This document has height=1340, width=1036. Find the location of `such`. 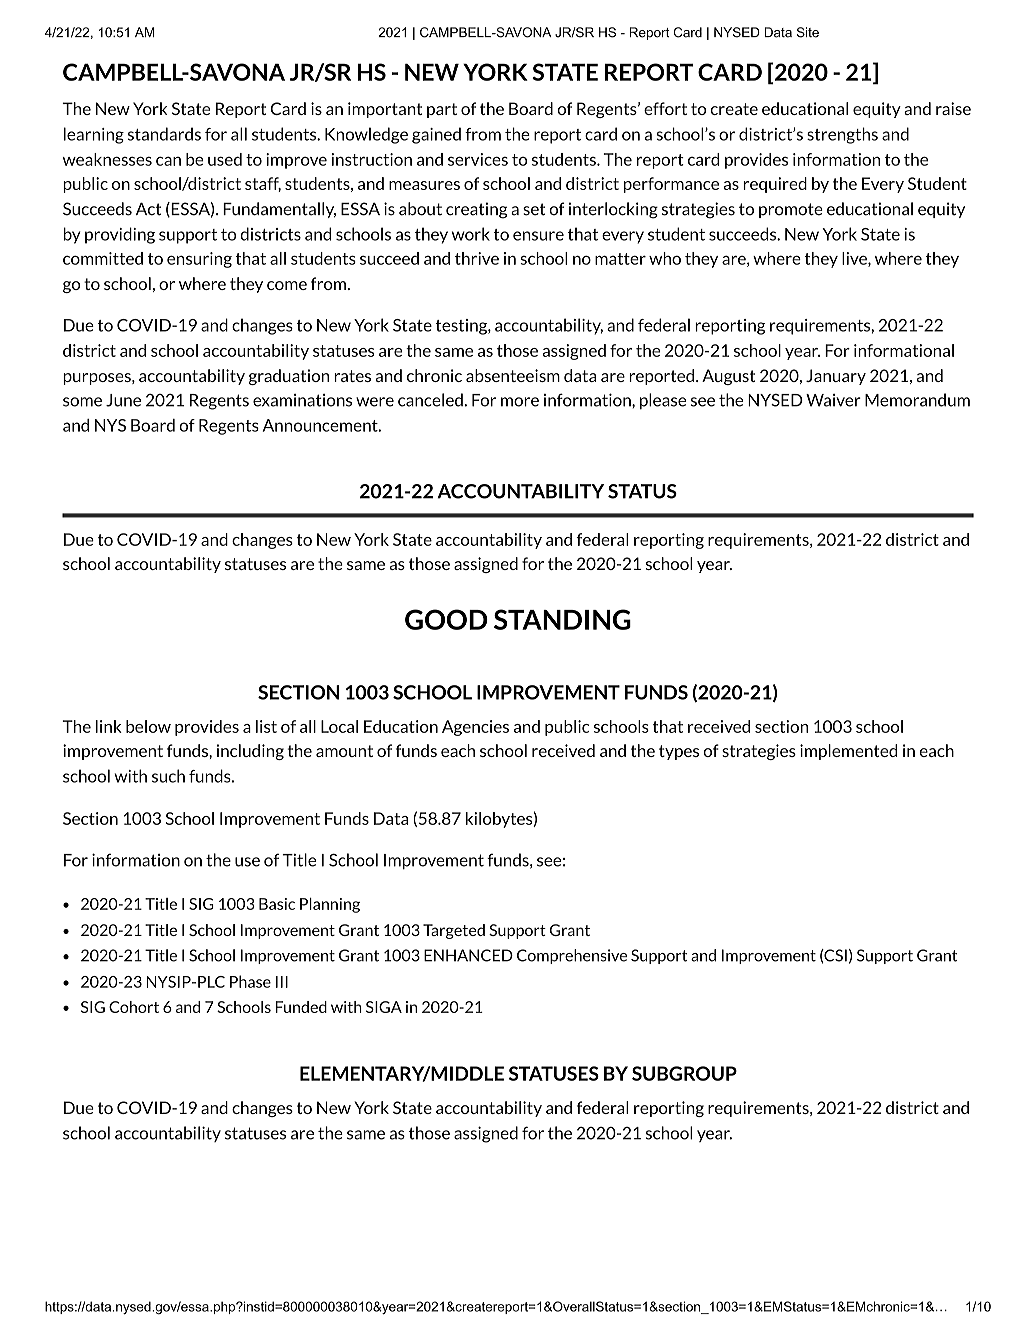

such is located at coordinates (168, 776).
